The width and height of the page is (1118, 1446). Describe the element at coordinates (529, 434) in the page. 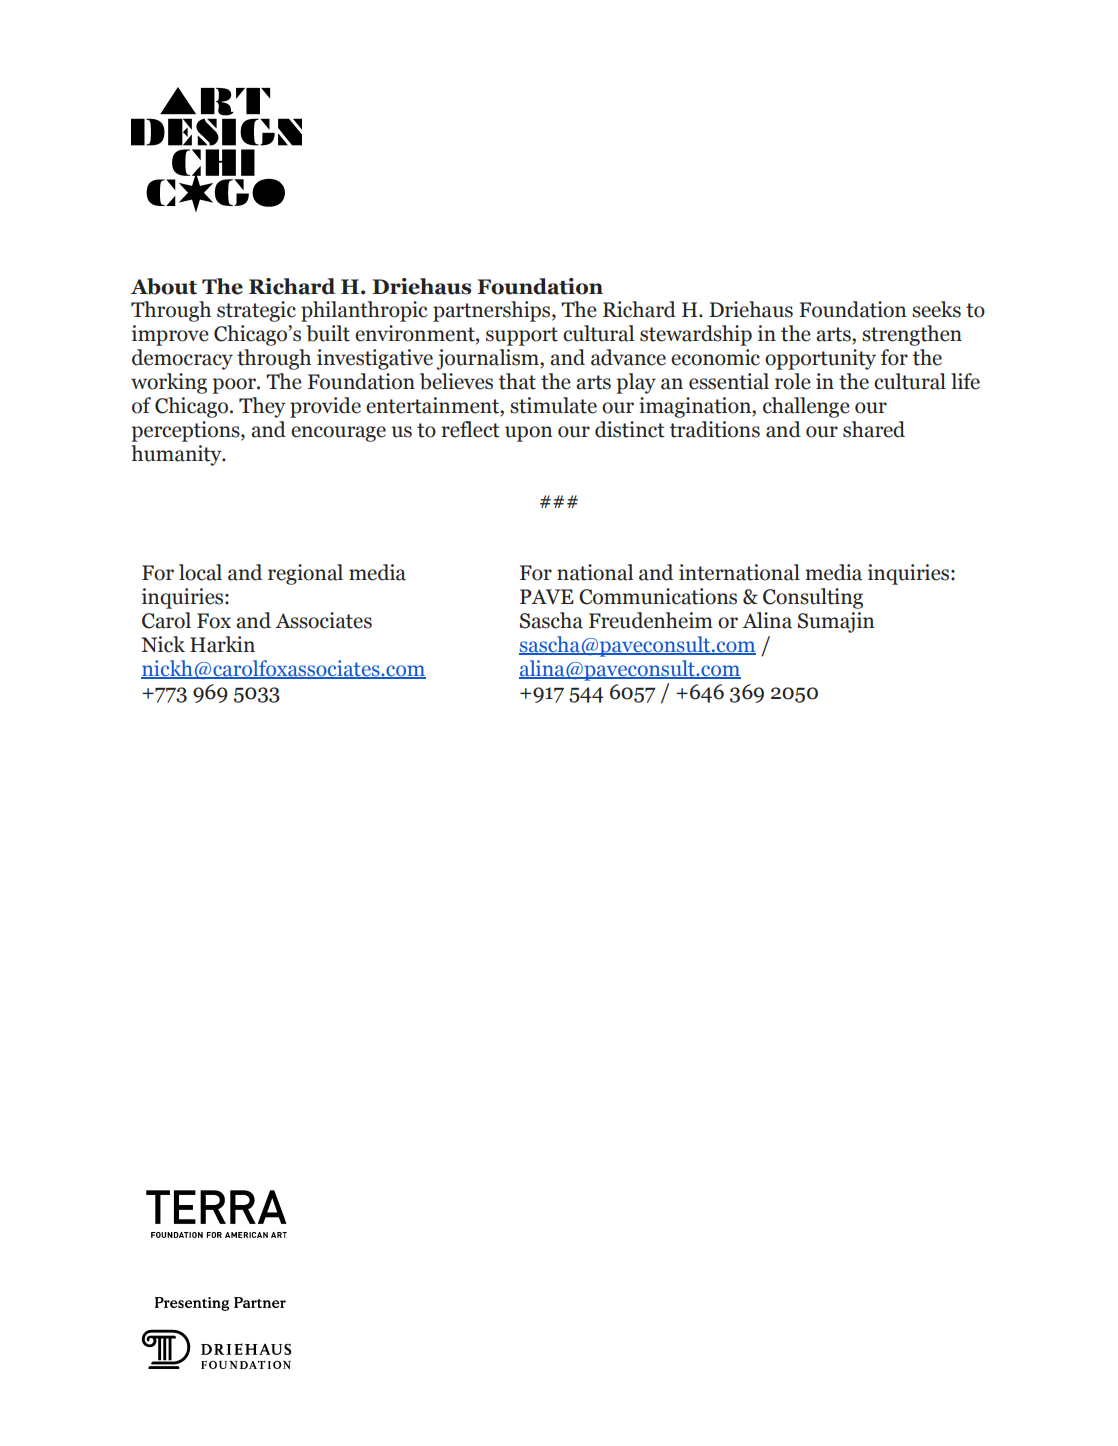

I see `upon` at that location.
